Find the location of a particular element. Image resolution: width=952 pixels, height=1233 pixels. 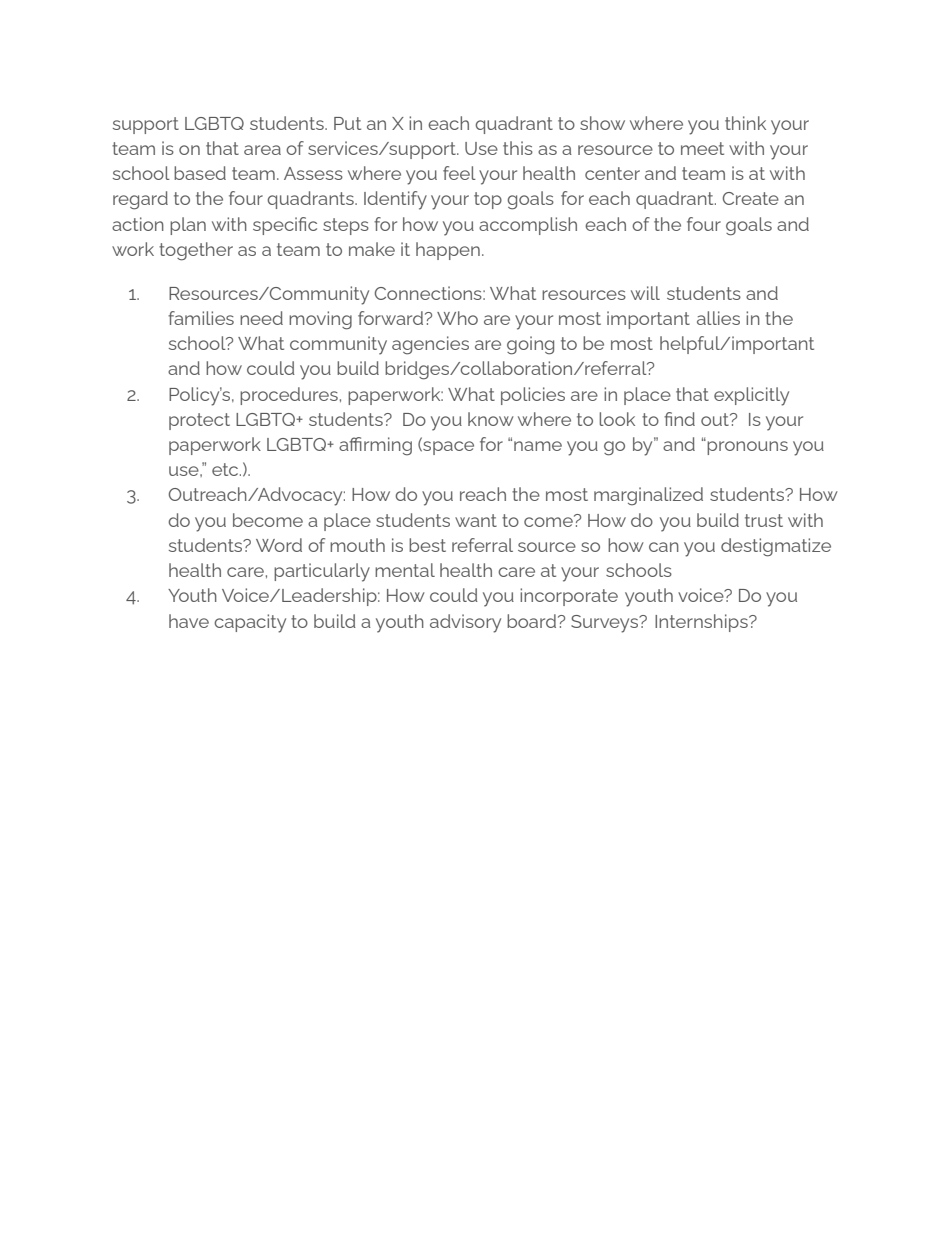

procedures is located at coordinates (289, 396).
